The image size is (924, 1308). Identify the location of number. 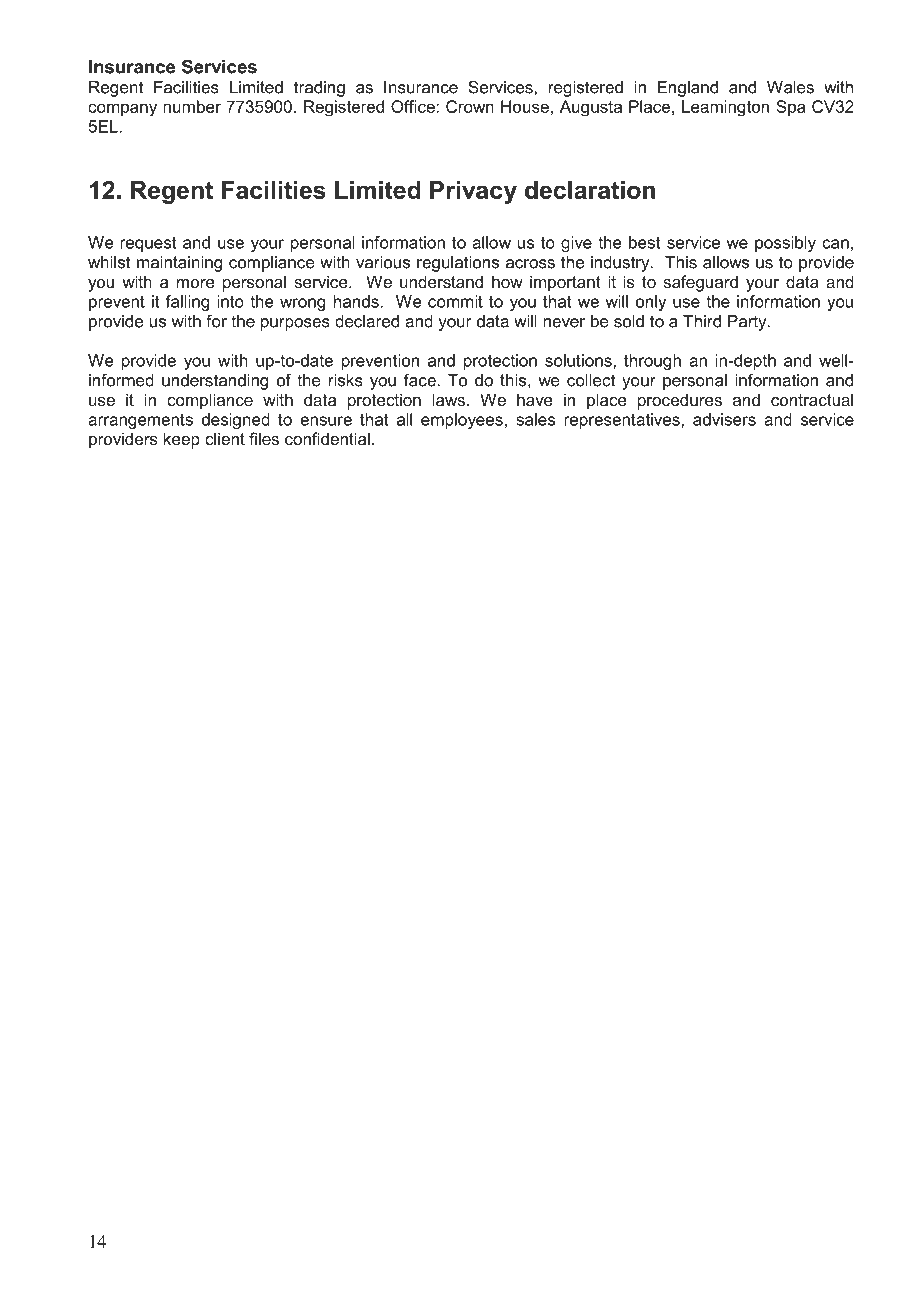
(192, 106).
